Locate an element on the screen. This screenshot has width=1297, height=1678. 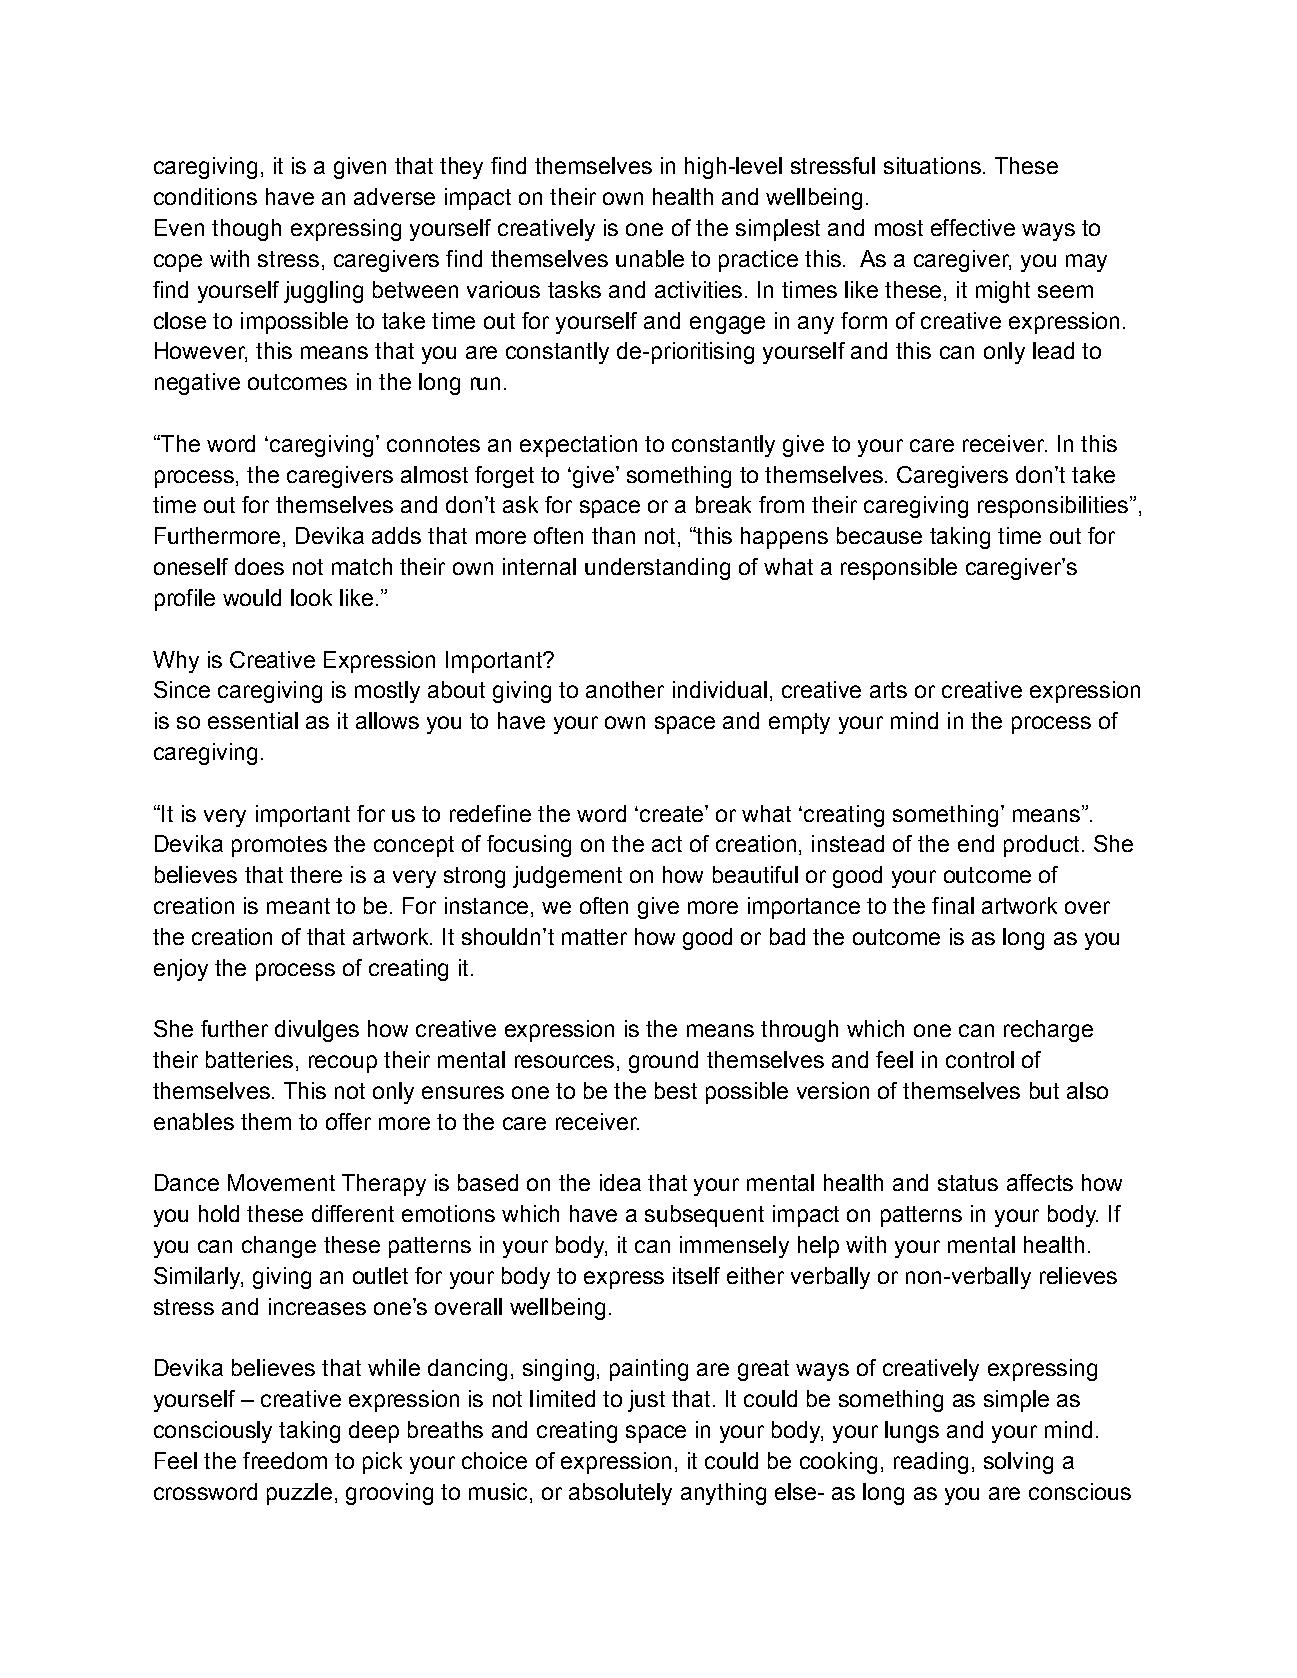
understanding is located at coordinates (657, 569).
